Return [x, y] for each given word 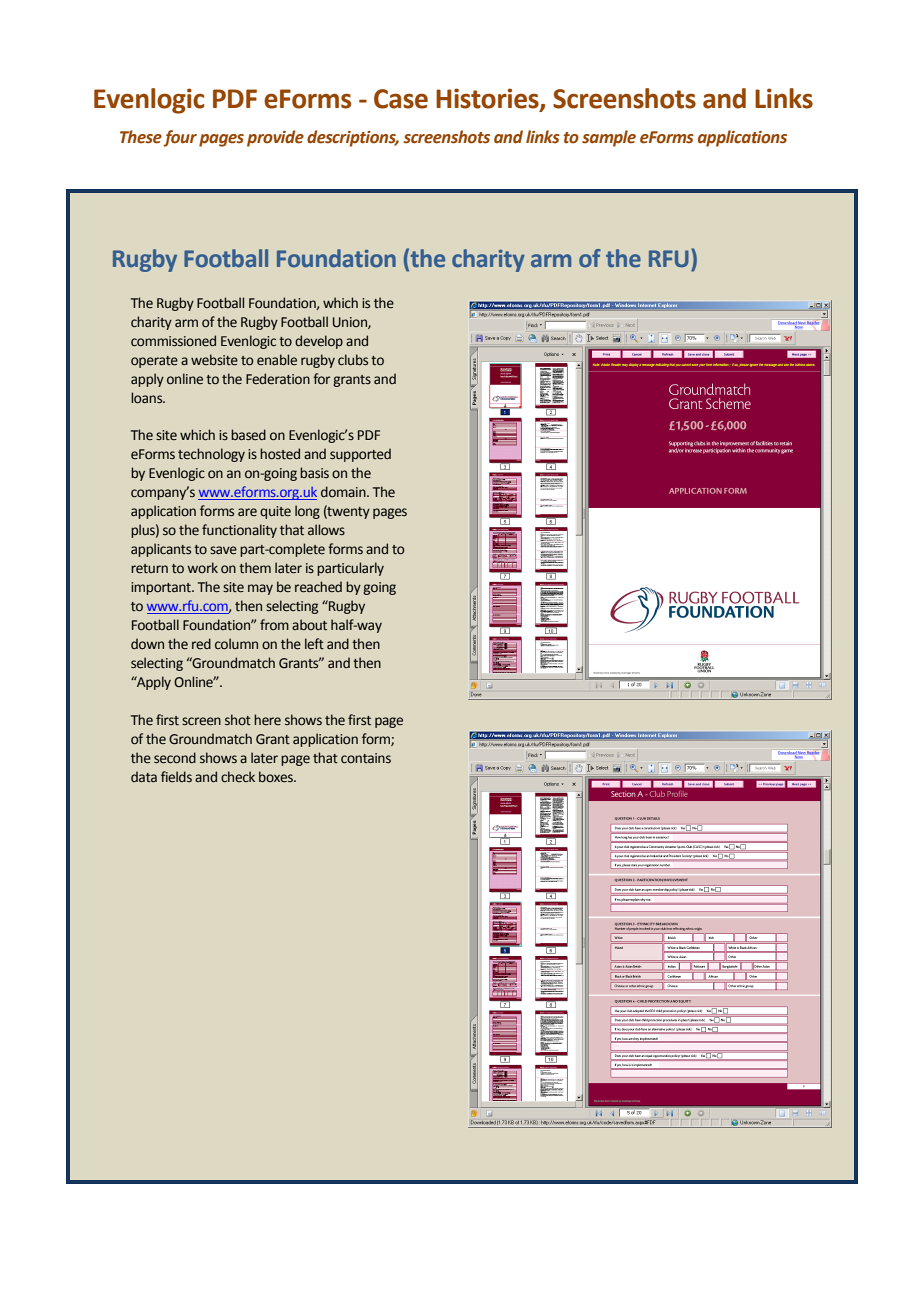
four [180, 138]
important [162, 588]
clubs [353, 360]
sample [609, 138]
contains [366, 758]
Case [401, 99]
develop [319, 342]
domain [344, 492]
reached [318, 587]
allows [326, 530]
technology [211, 455]
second [175, 758]
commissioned [173, 341]
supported [360, 455]
